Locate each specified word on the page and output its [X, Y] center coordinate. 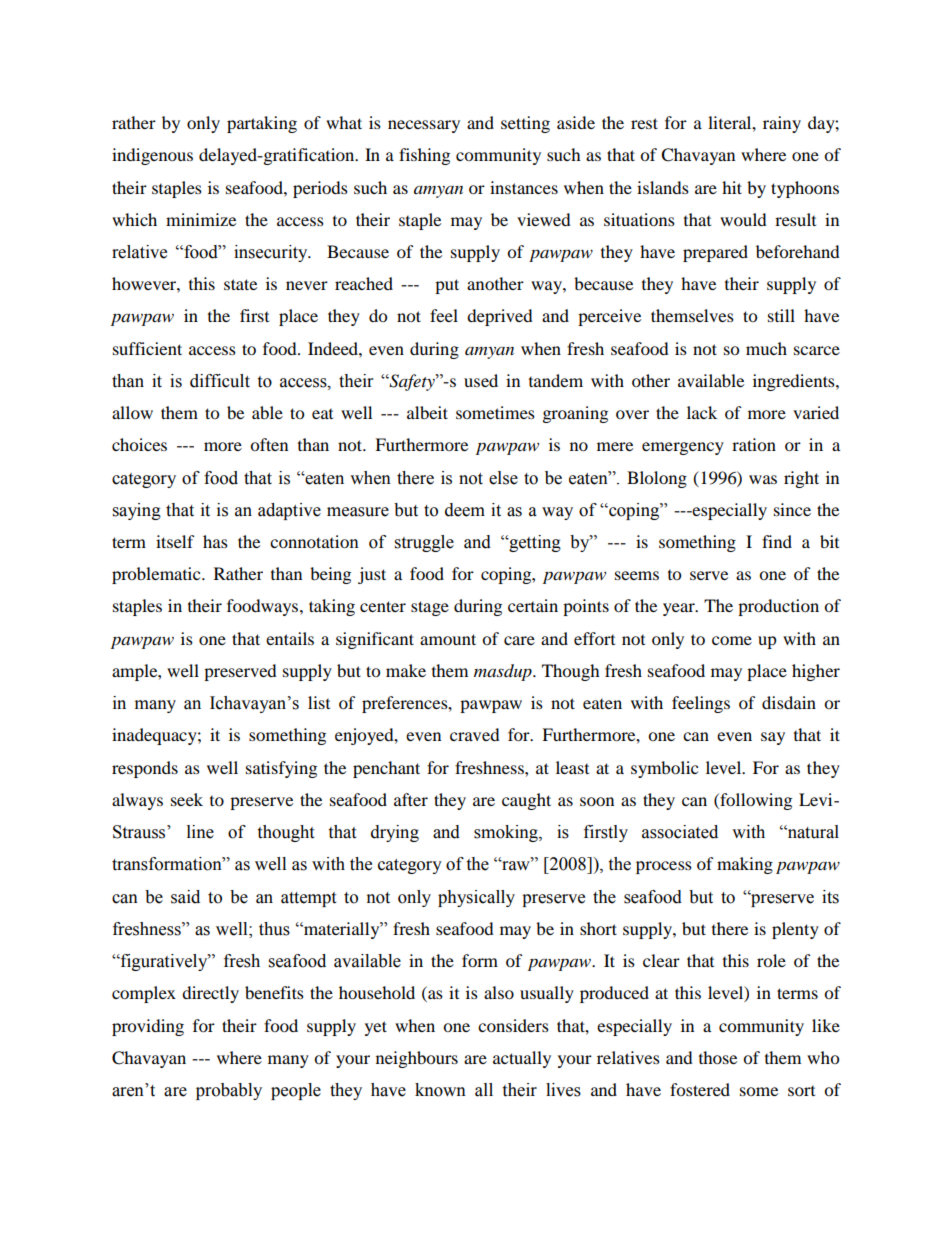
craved [475, 734]
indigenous [152, 156]
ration [754, 444]
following [755, 801]
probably [229, 1091]
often [269, 444]
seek [187, 799]
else [503, 478]
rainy [782, 124]
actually [522, 1059]
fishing [424, 156]
